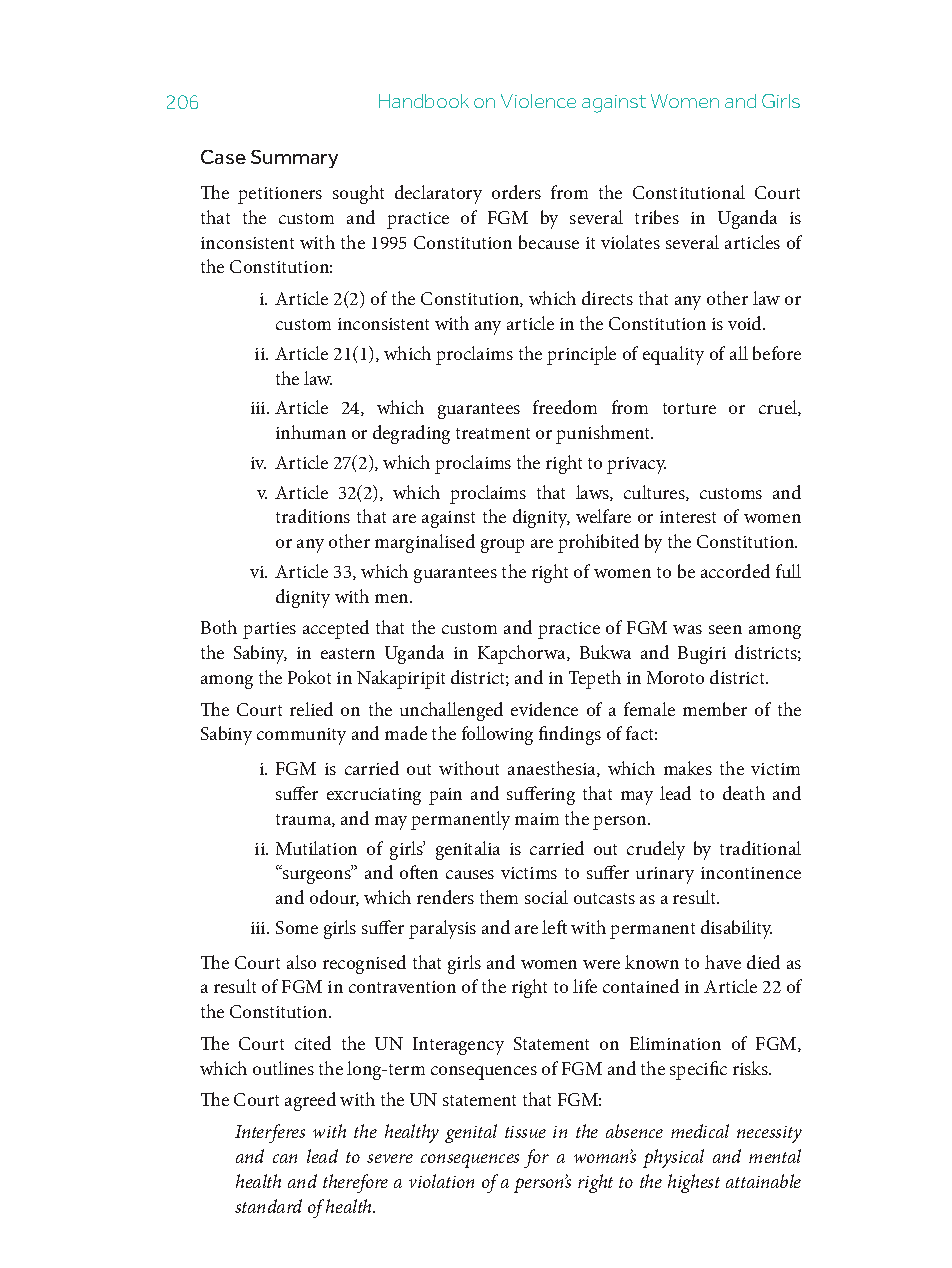 The height and width of the document is (1268, 952). What do you see at coordinates (525, 1132) in the document?
I see `tissue` at bounding box center [525, 1132].
